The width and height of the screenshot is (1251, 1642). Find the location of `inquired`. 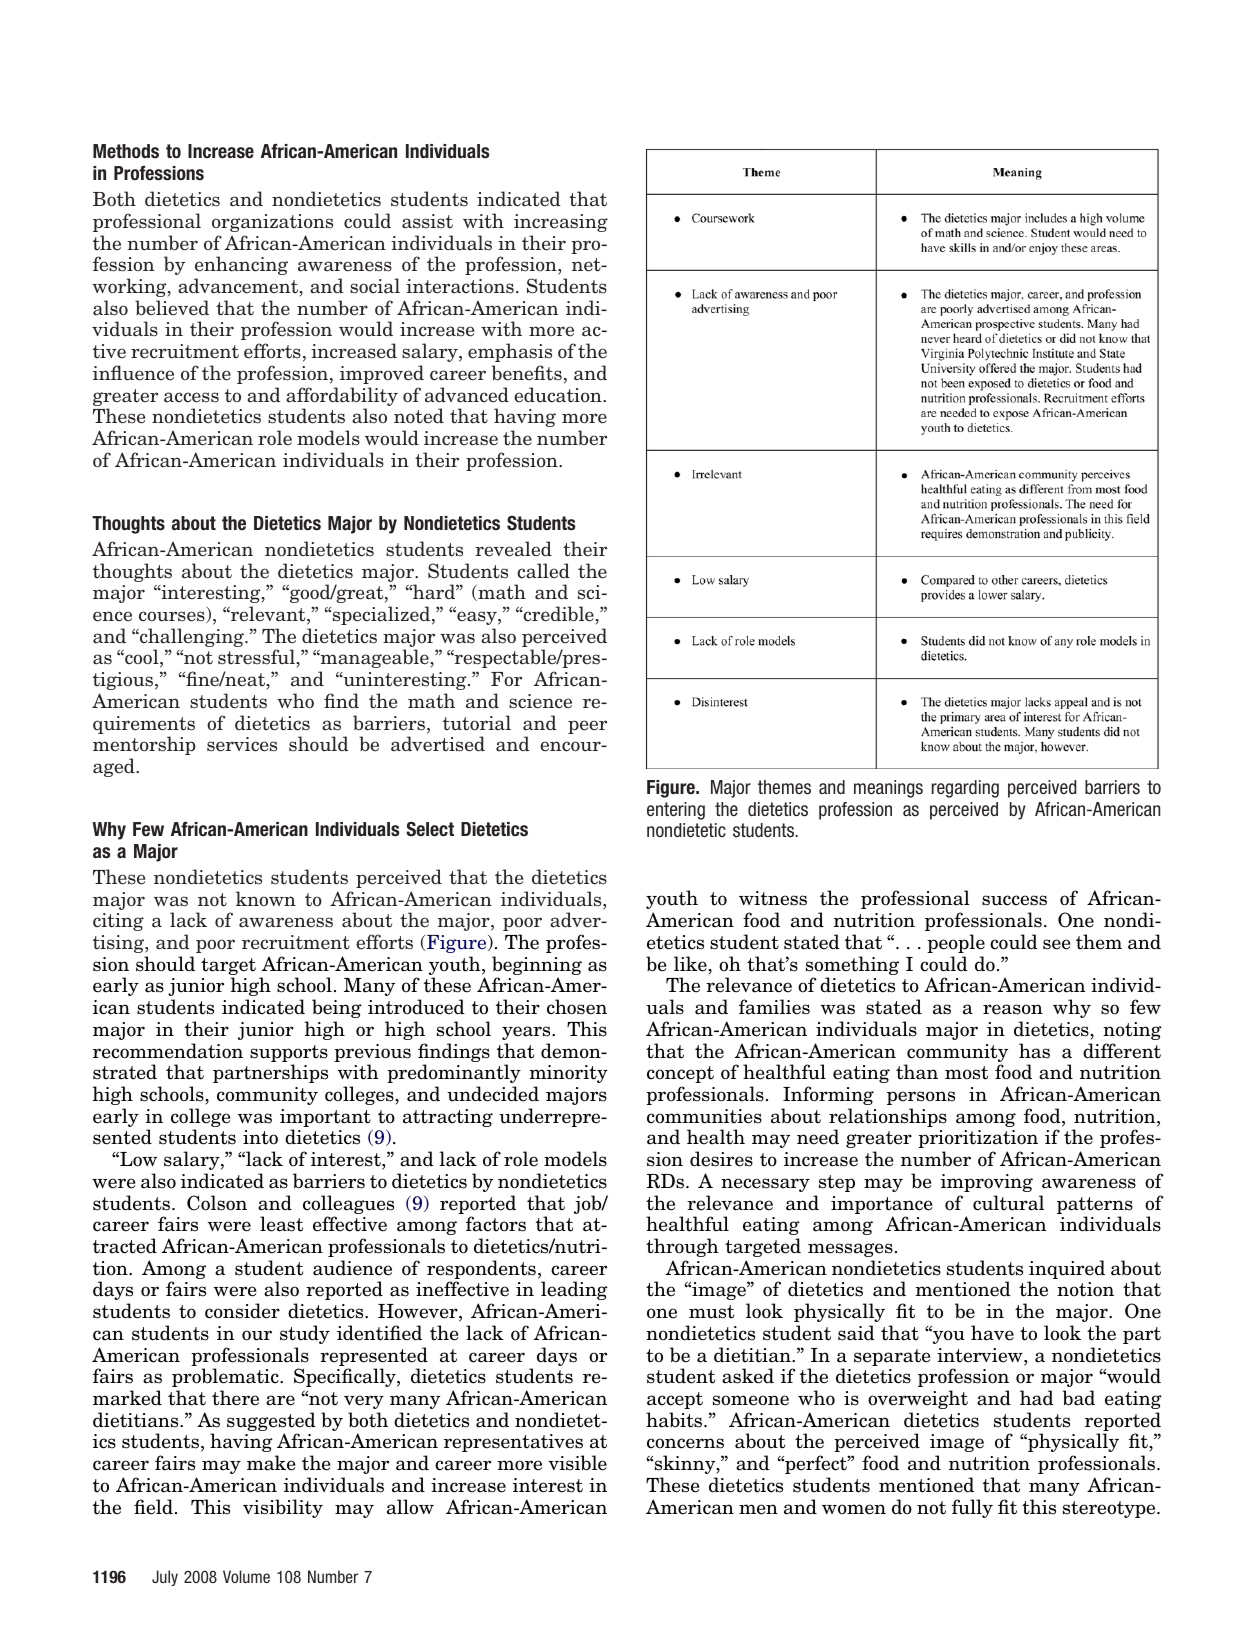

inquired is located at coordinates (1066, 1271).
